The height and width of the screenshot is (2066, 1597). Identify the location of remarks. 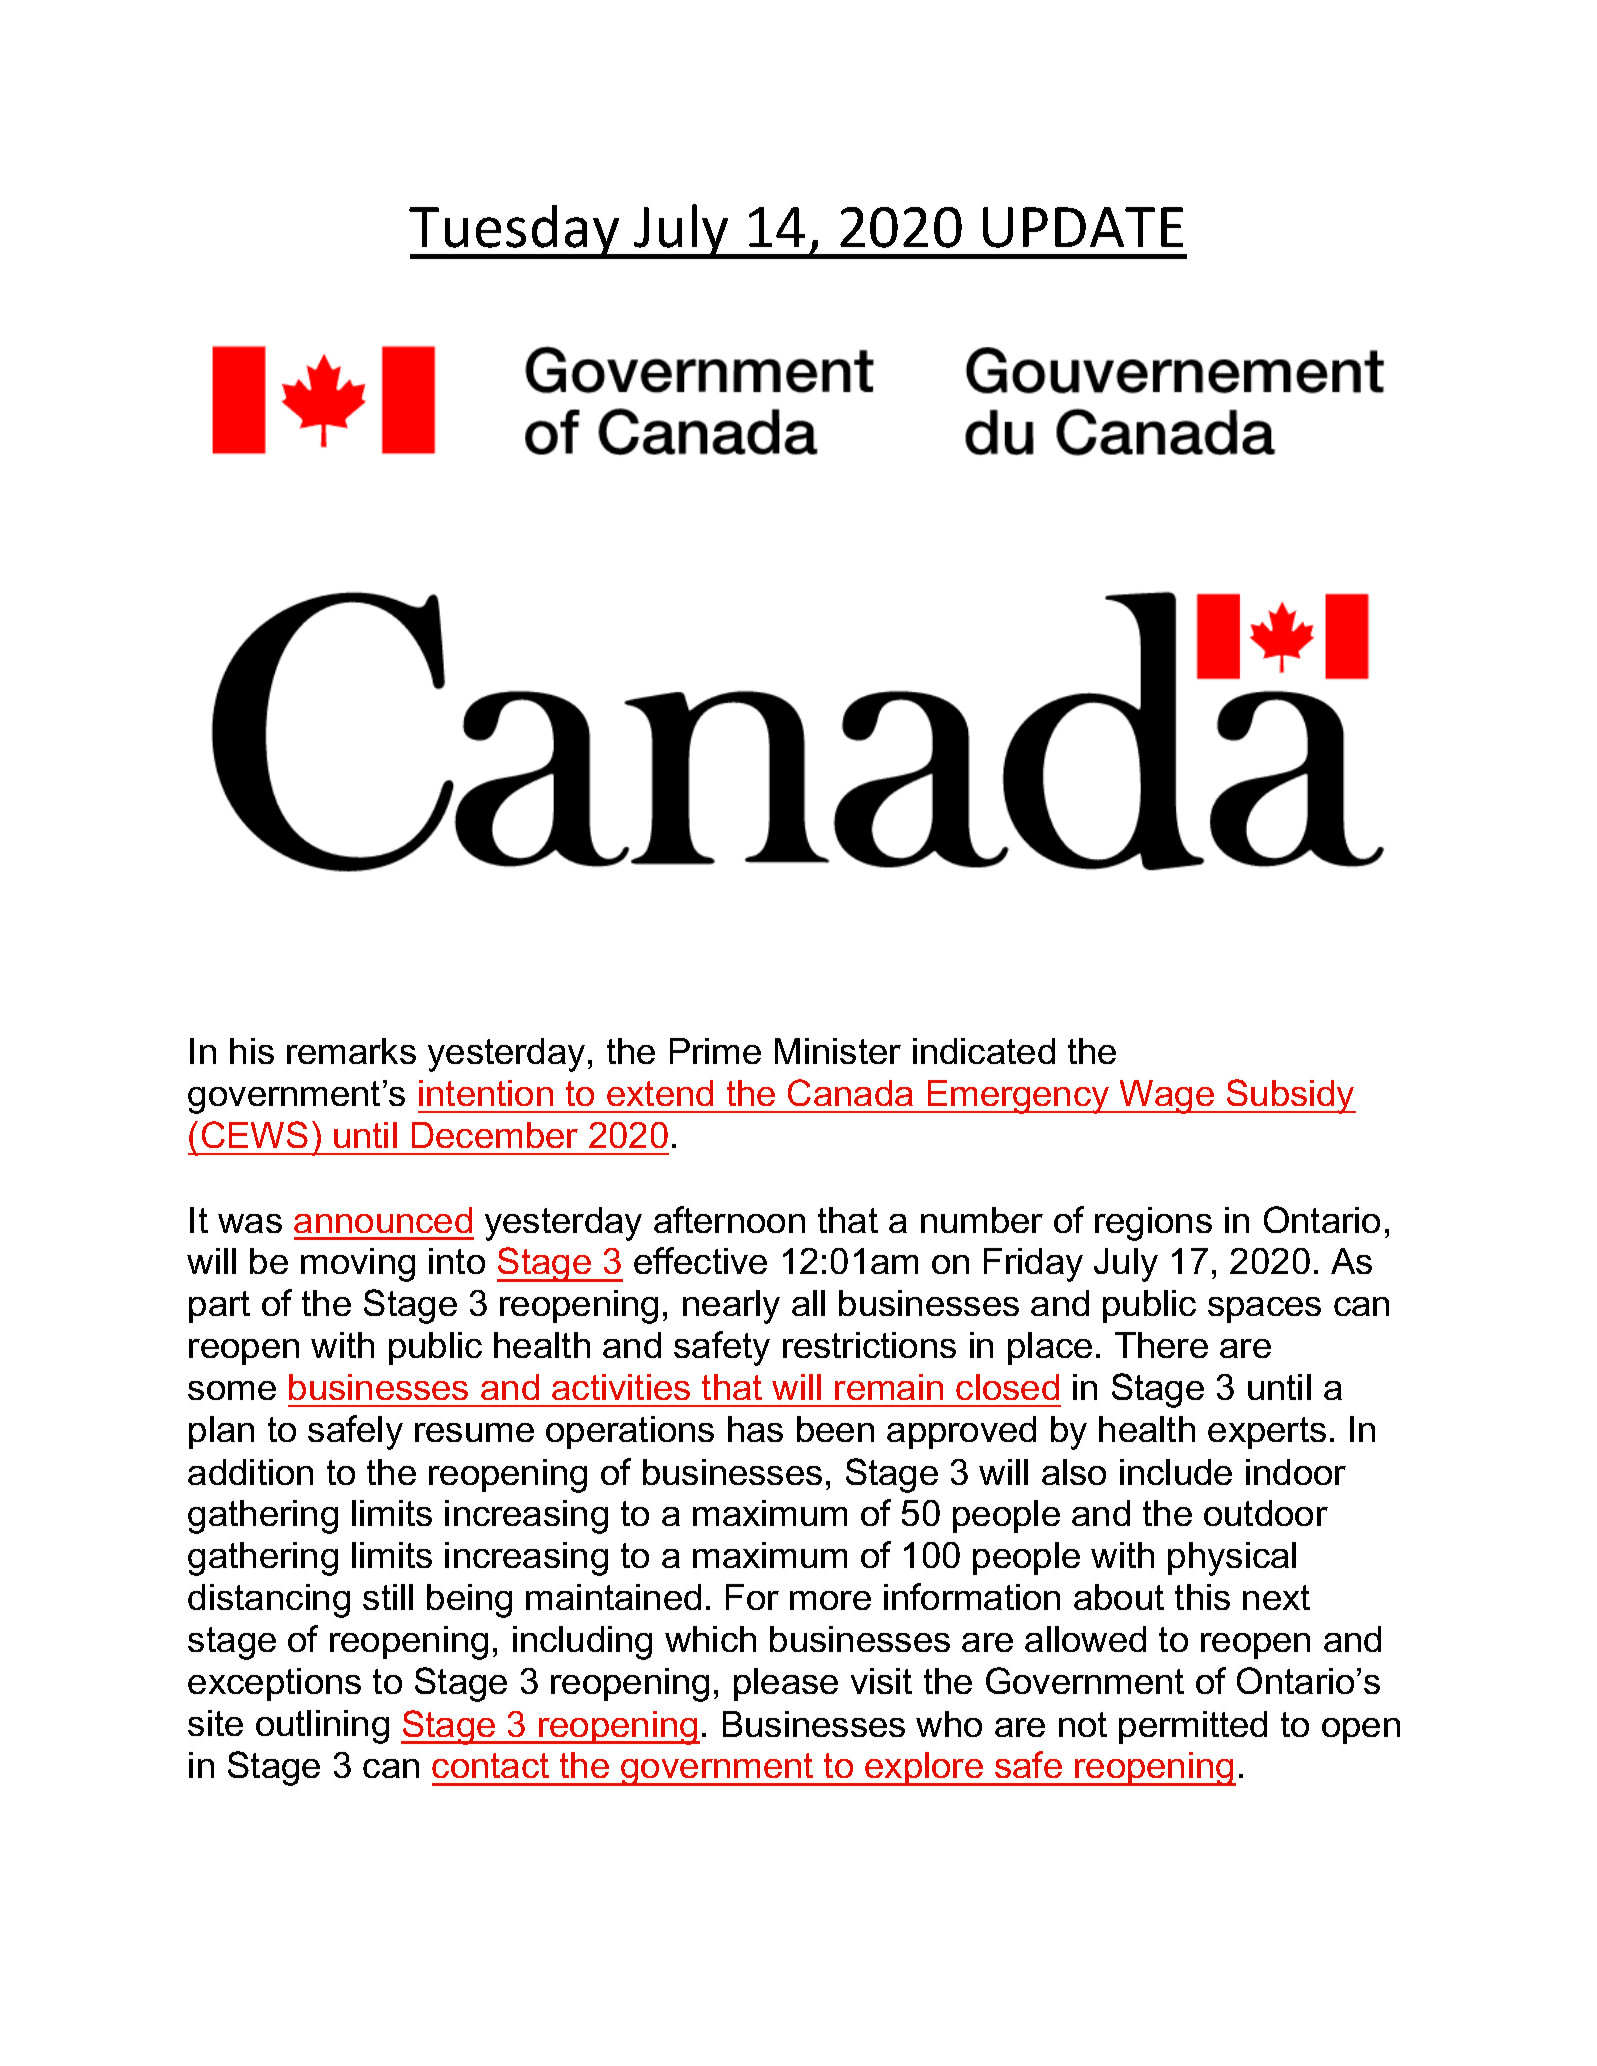
(351, 1051).
